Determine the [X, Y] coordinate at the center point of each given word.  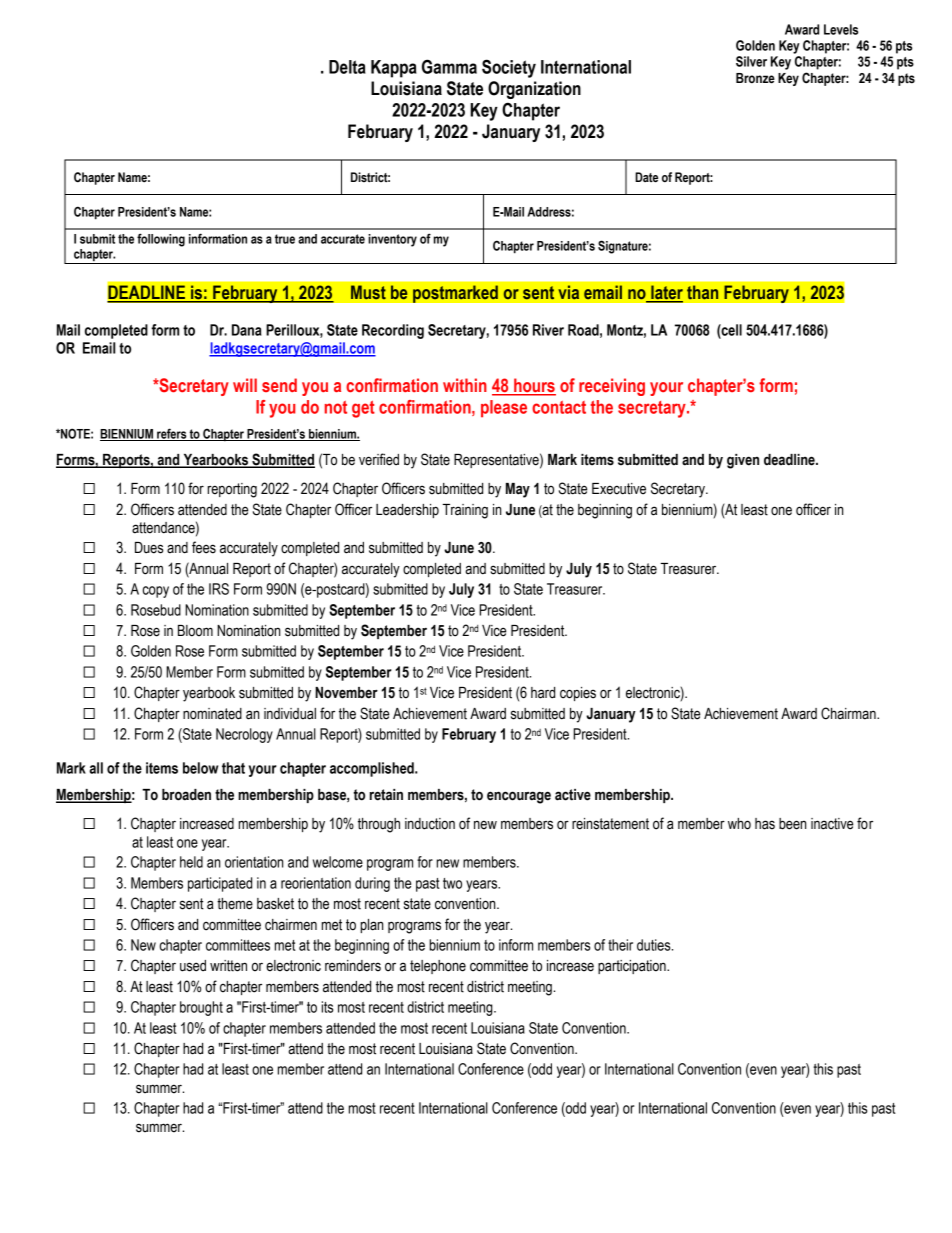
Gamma [449, 66]
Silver [751, 61]
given [743, 461]
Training [465, 511]
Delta [347, 67]
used [193, 966]
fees [204, 547]
